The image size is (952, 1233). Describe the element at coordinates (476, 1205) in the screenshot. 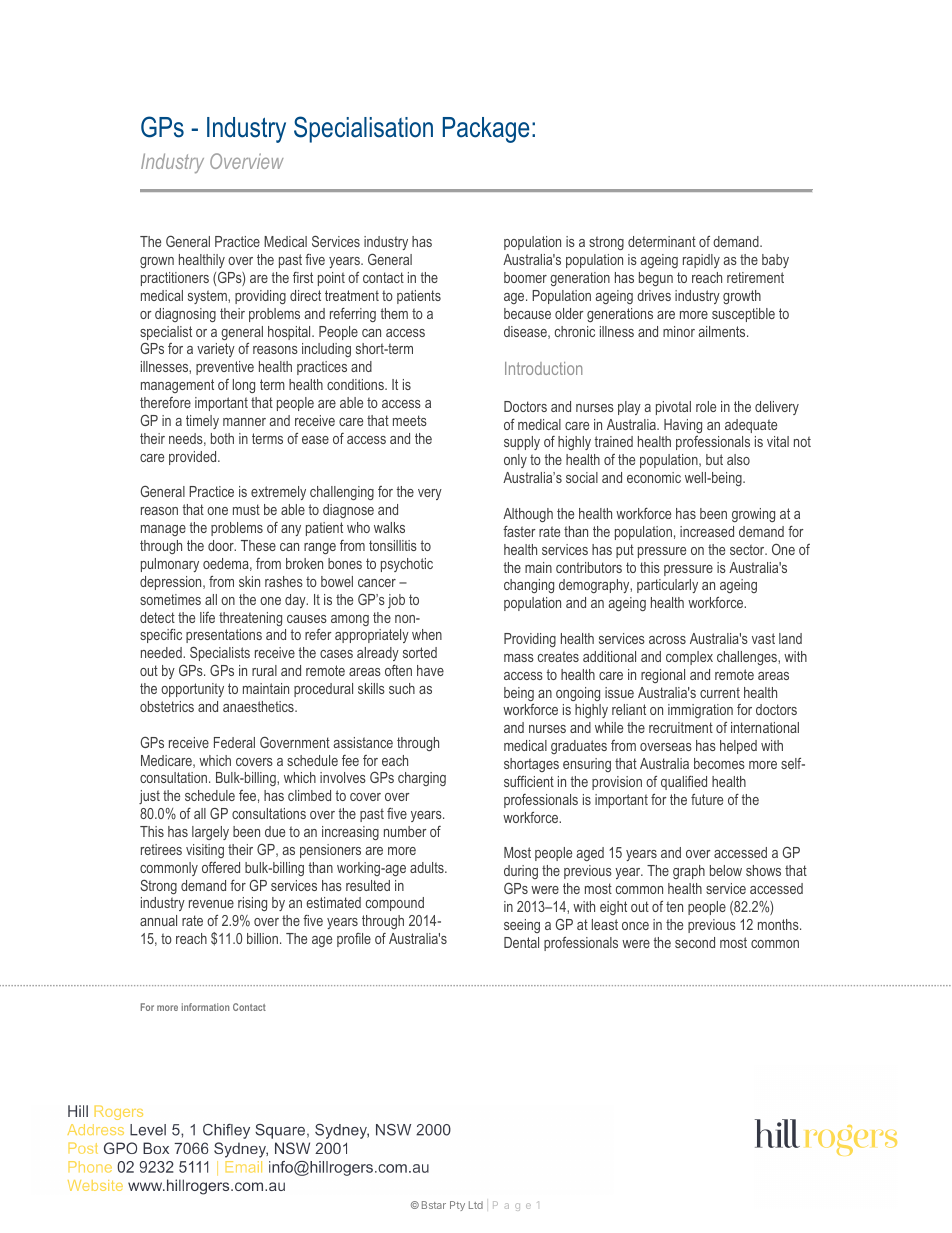

I see `Ltd` at that location.
